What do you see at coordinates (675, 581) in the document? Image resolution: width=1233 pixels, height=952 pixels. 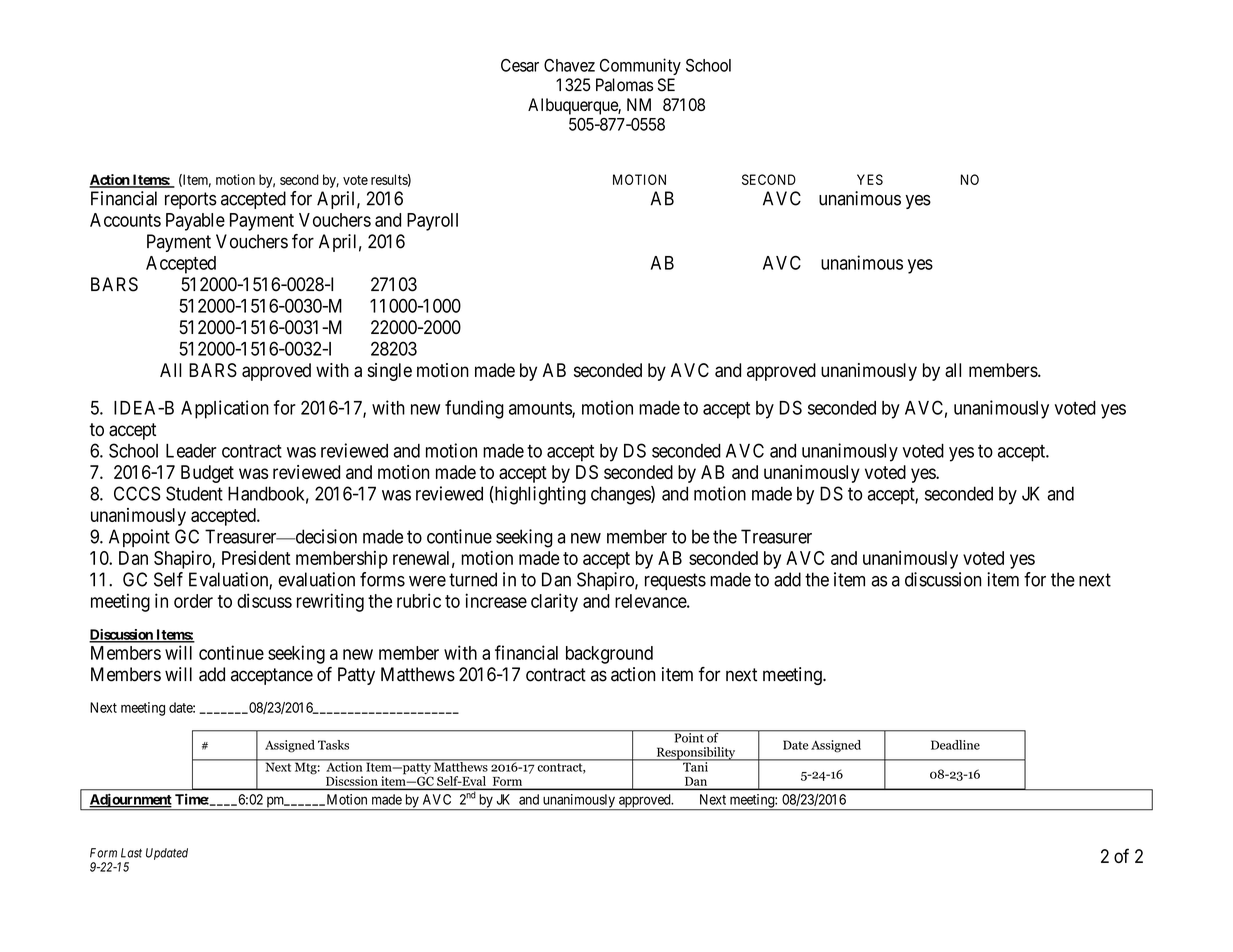 I see `requests` at bounding box center [675, 581].
